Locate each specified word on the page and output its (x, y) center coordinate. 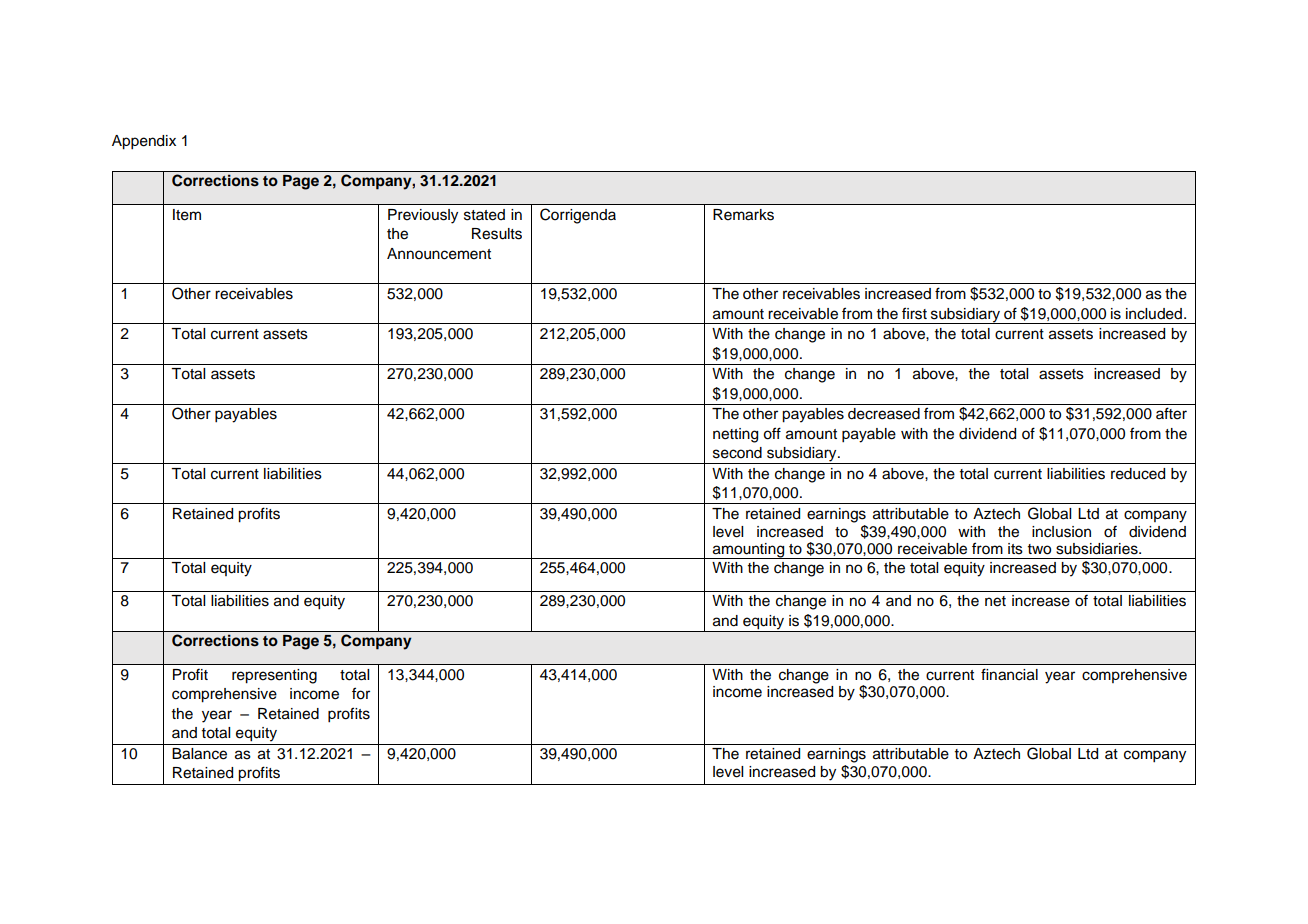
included (1154, 314)
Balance (199, 754)
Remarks (743, 215)
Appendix (144, 142)
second (737, 453)
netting (735, 435)
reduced (1138, 474)
